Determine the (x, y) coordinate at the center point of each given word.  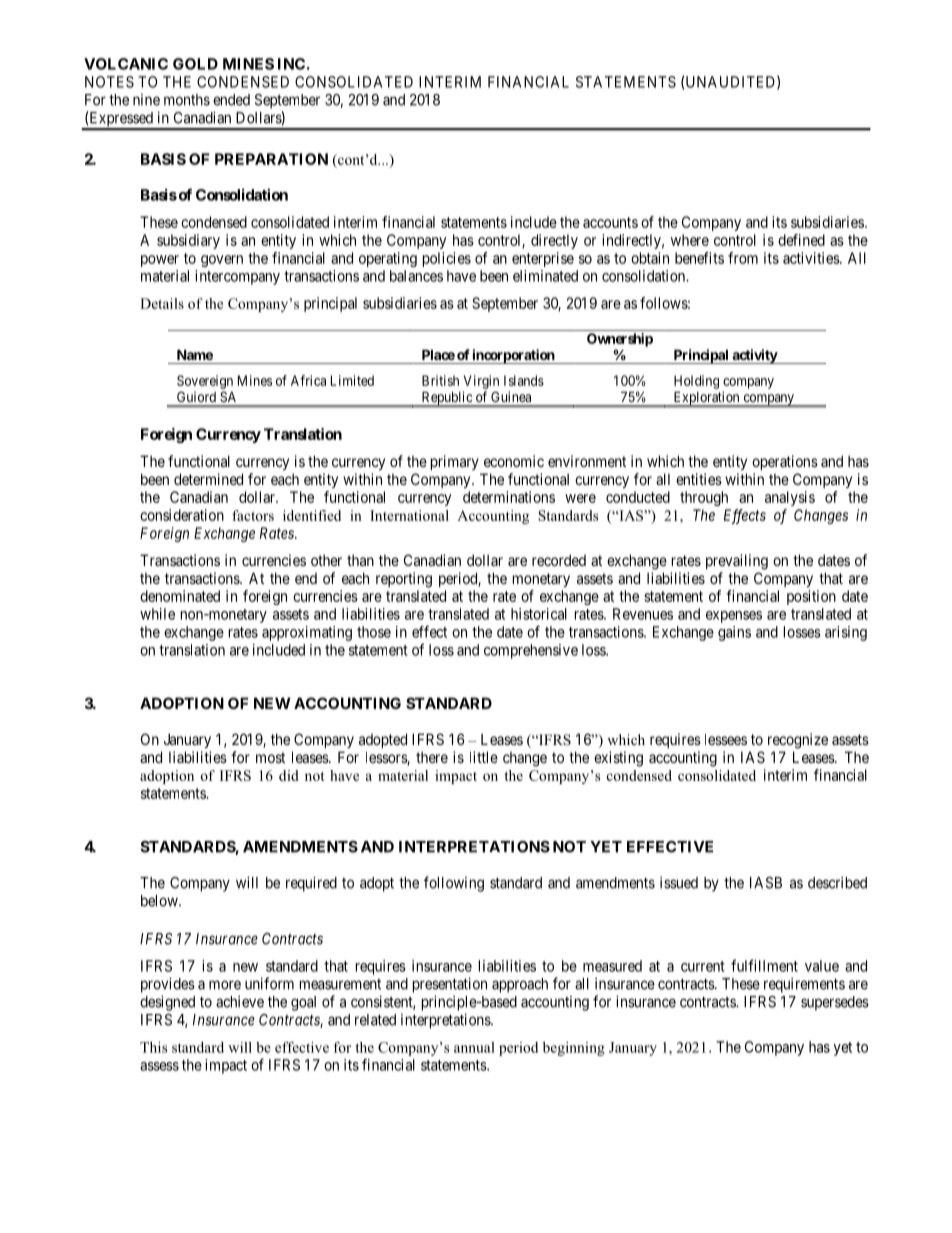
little (484, 757)
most (270, 757)
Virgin (481, 382)
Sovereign (205, 382)
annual (474, 1047)
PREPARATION (271, 159)
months (187, 100)
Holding (696, 382)
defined (801, 240)
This (153, 1047)
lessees (726, 739)
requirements (804, 985)
